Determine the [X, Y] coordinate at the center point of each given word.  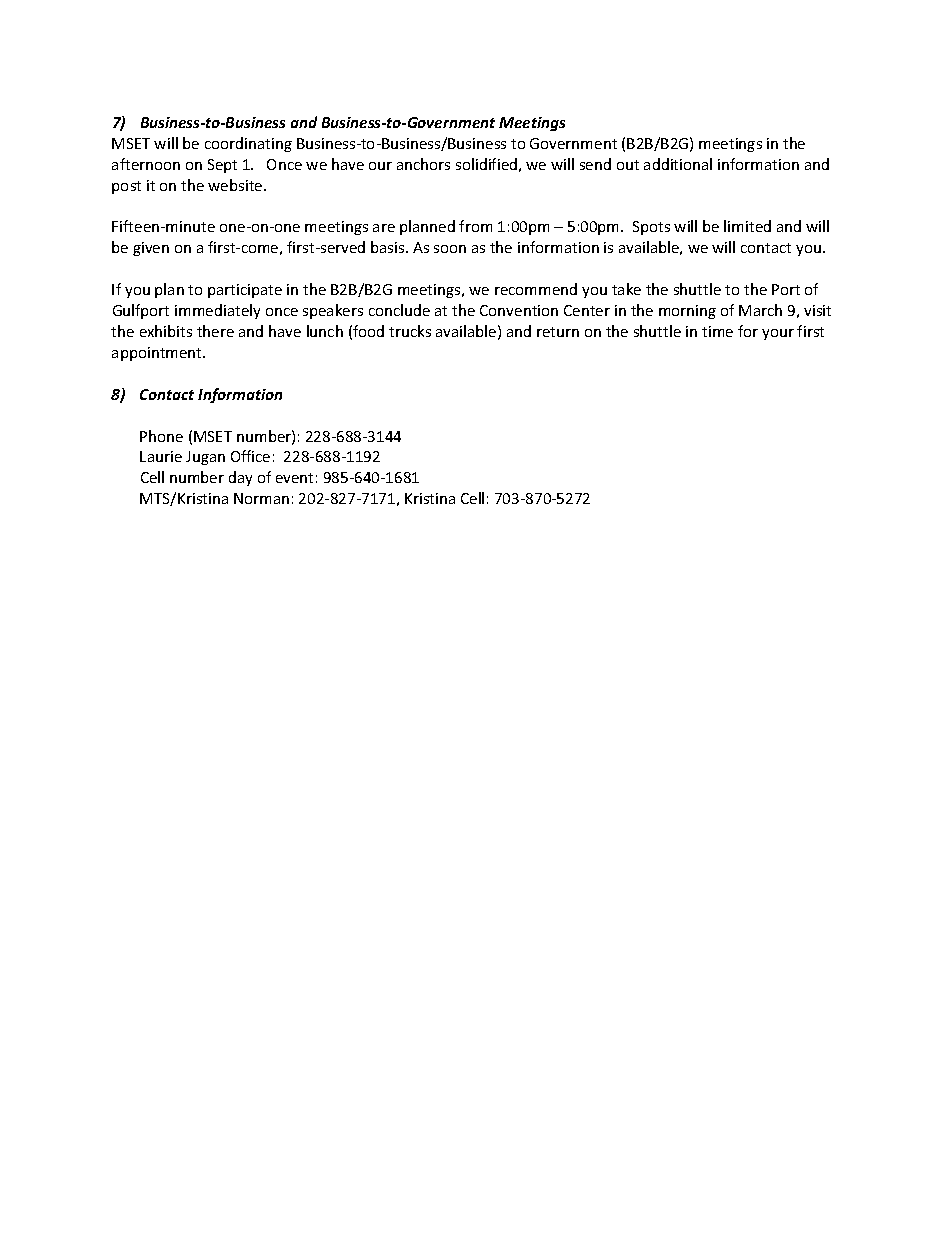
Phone [161, 436]
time [717, 331]
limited [747, 226]
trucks [410, 331]
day [240, 478]
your [778, 334]
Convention [519, 310]
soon [450, 249]
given [151, 249]
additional [678, 164]
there [215, 331]
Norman [261, 498]
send [595, 164]
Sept [222, 166]
